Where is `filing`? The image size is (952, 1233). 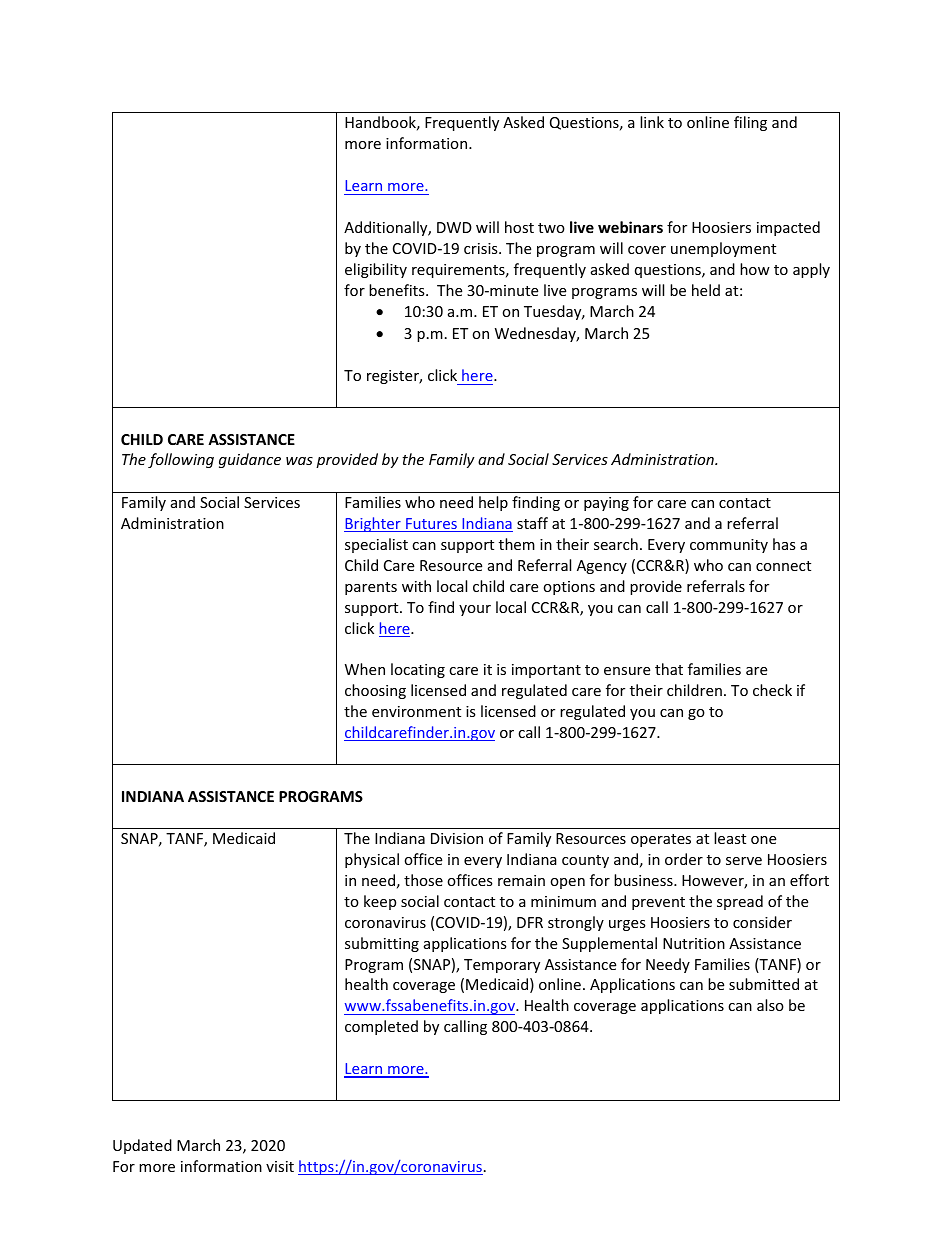 filing is located at coordinates (750, 123).
